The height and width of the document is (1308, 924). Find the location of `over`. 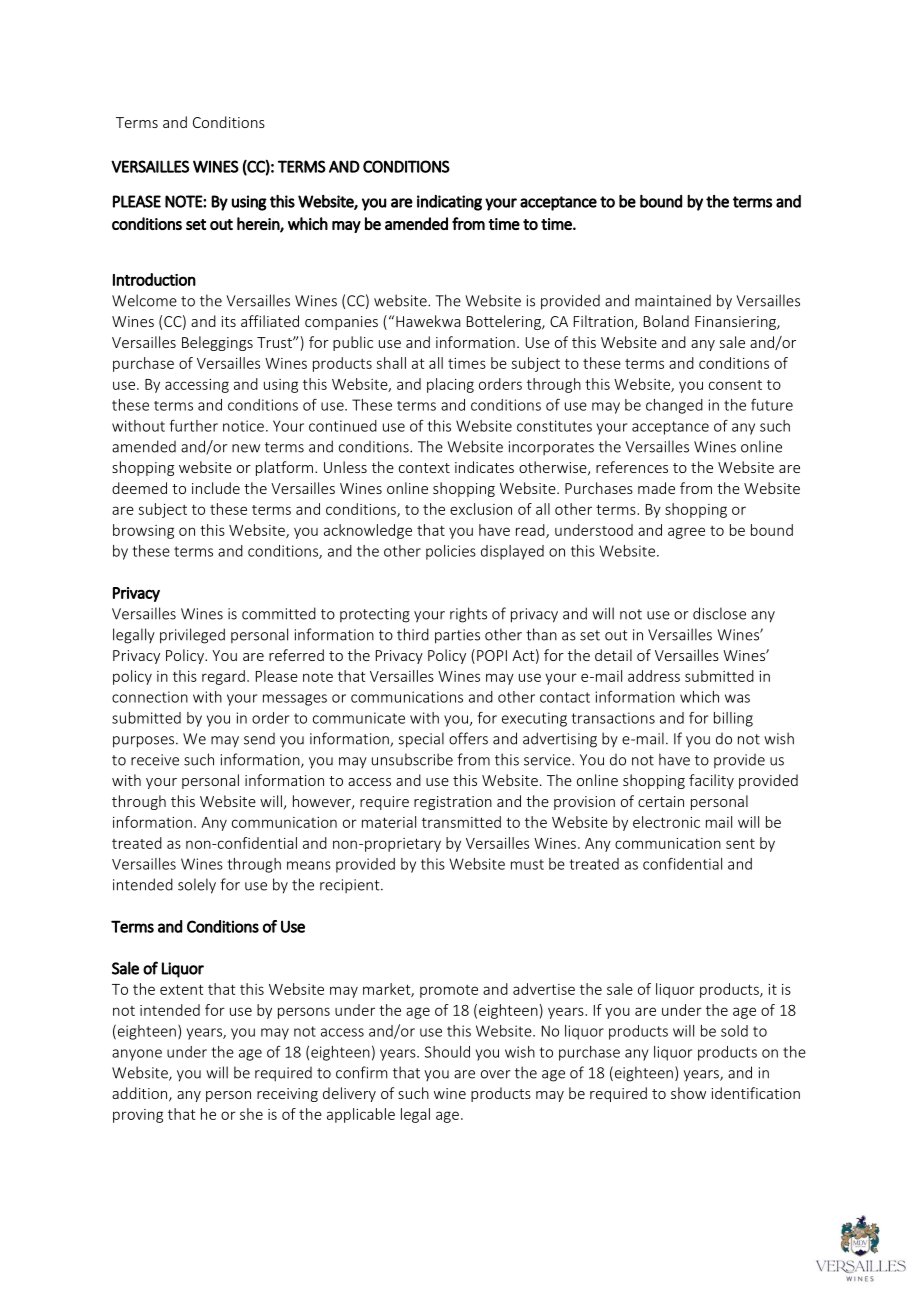

over is located at coordinates (496, 1074).
